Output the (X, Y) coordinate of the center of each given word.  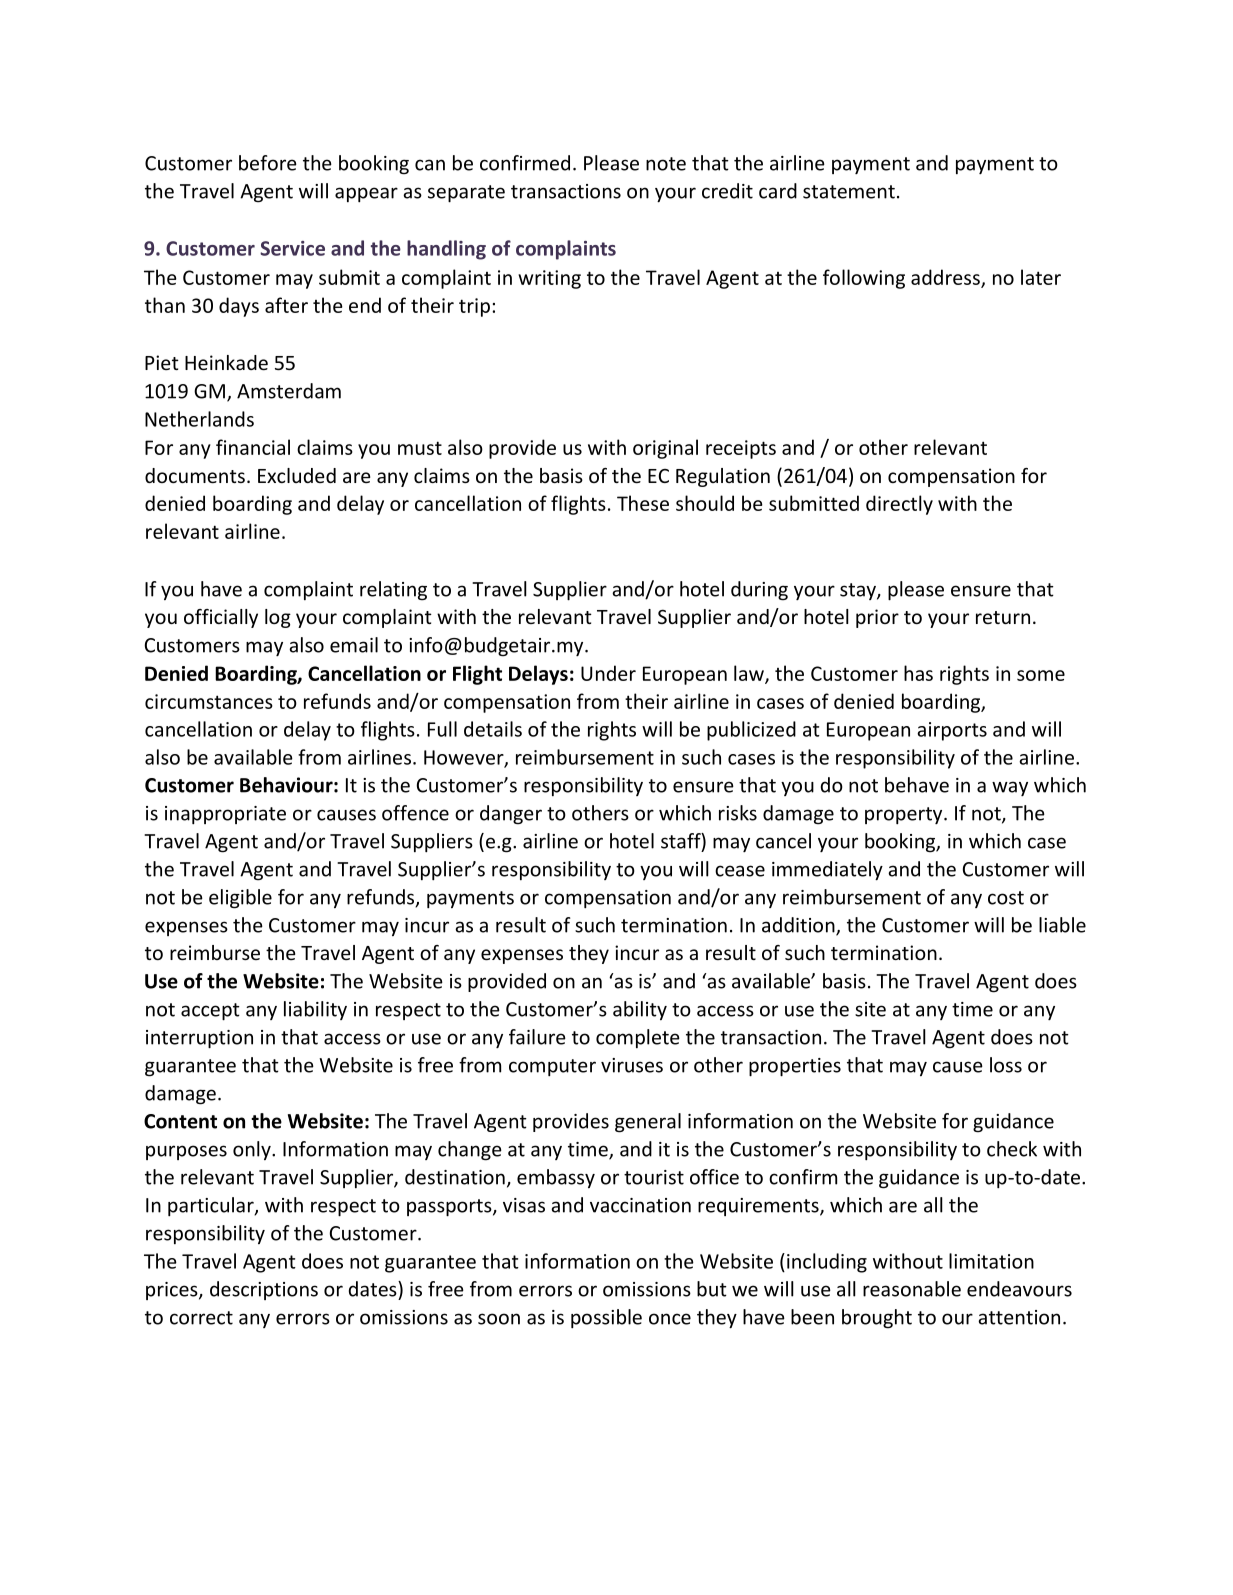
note (666, 164)
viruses (632, 1065)
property (905, 815)
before (268, 163)
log (278, 618)
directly (899, 505)
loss (1006, 1065)
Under (608, 673)
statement (849, 192)
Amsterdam (289, 391)
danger (511, 815)
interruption (199, 1039)
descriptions (264, 1290)
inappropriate (225, 815)
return (1003, 617)
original (665, 449)
